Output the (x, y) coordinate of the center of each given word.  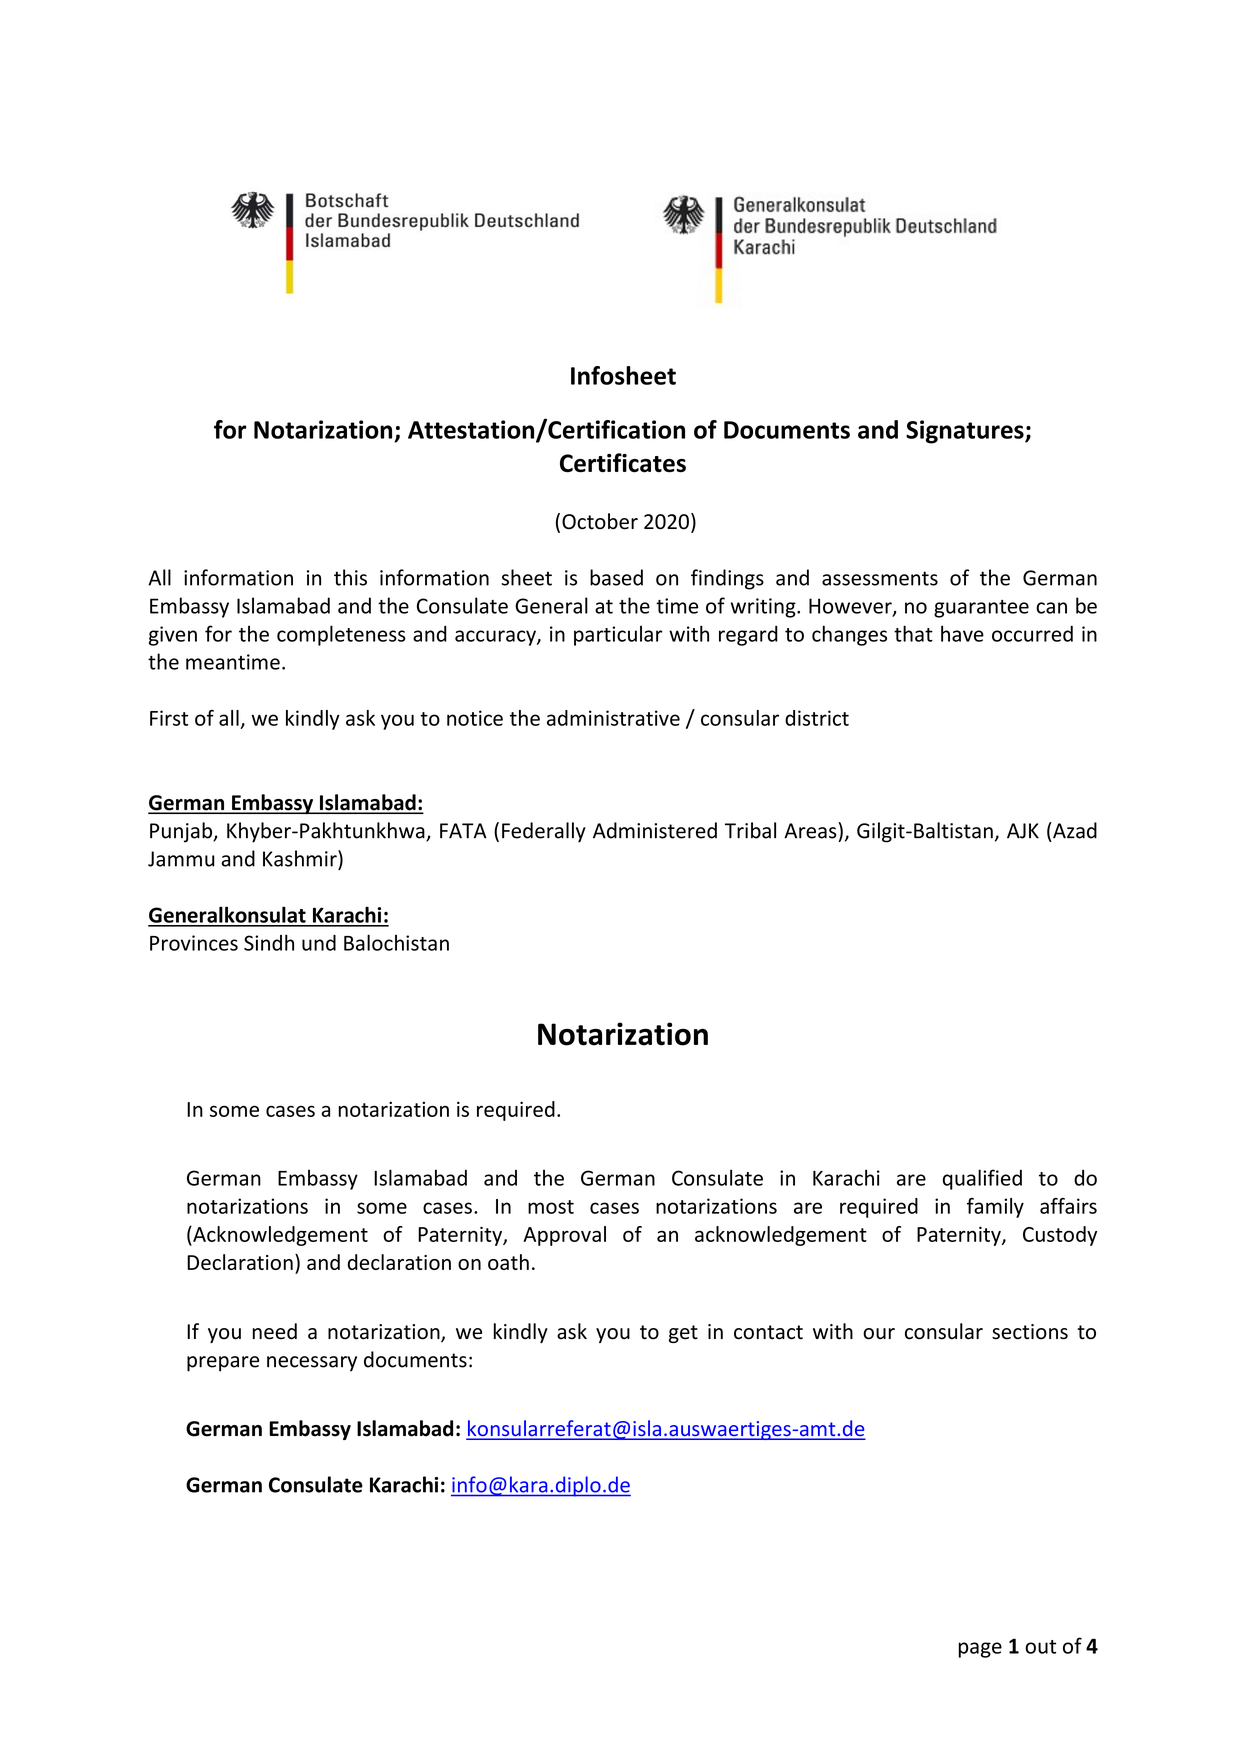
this (350, 577)
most (551, 1207)
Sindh (269, 942)
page (980, 1650)
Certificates (623, 463)
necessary (312, 1364)
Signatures (966, 432)
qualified (982, 1179)
